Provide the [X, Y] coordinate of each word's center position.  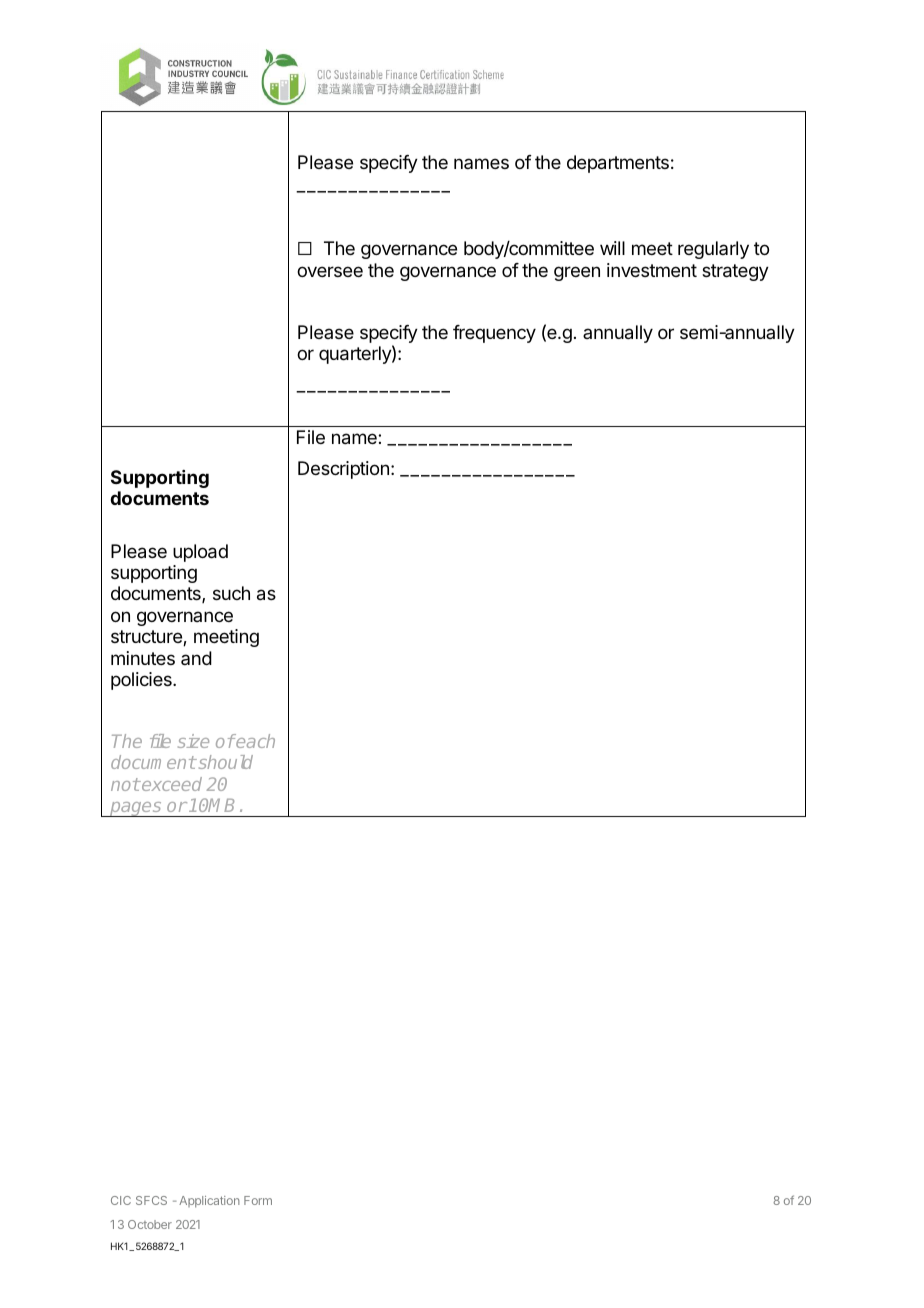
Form [258, 1200]
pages [136, 809]
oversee [330, 271]
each [254, 741]
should [224, 762]
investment [652, 270]
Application [209, 1202]
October [150, 1224]
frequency [494, 334]
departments [618, 164]
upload [200, 553]
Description [343, 470]
